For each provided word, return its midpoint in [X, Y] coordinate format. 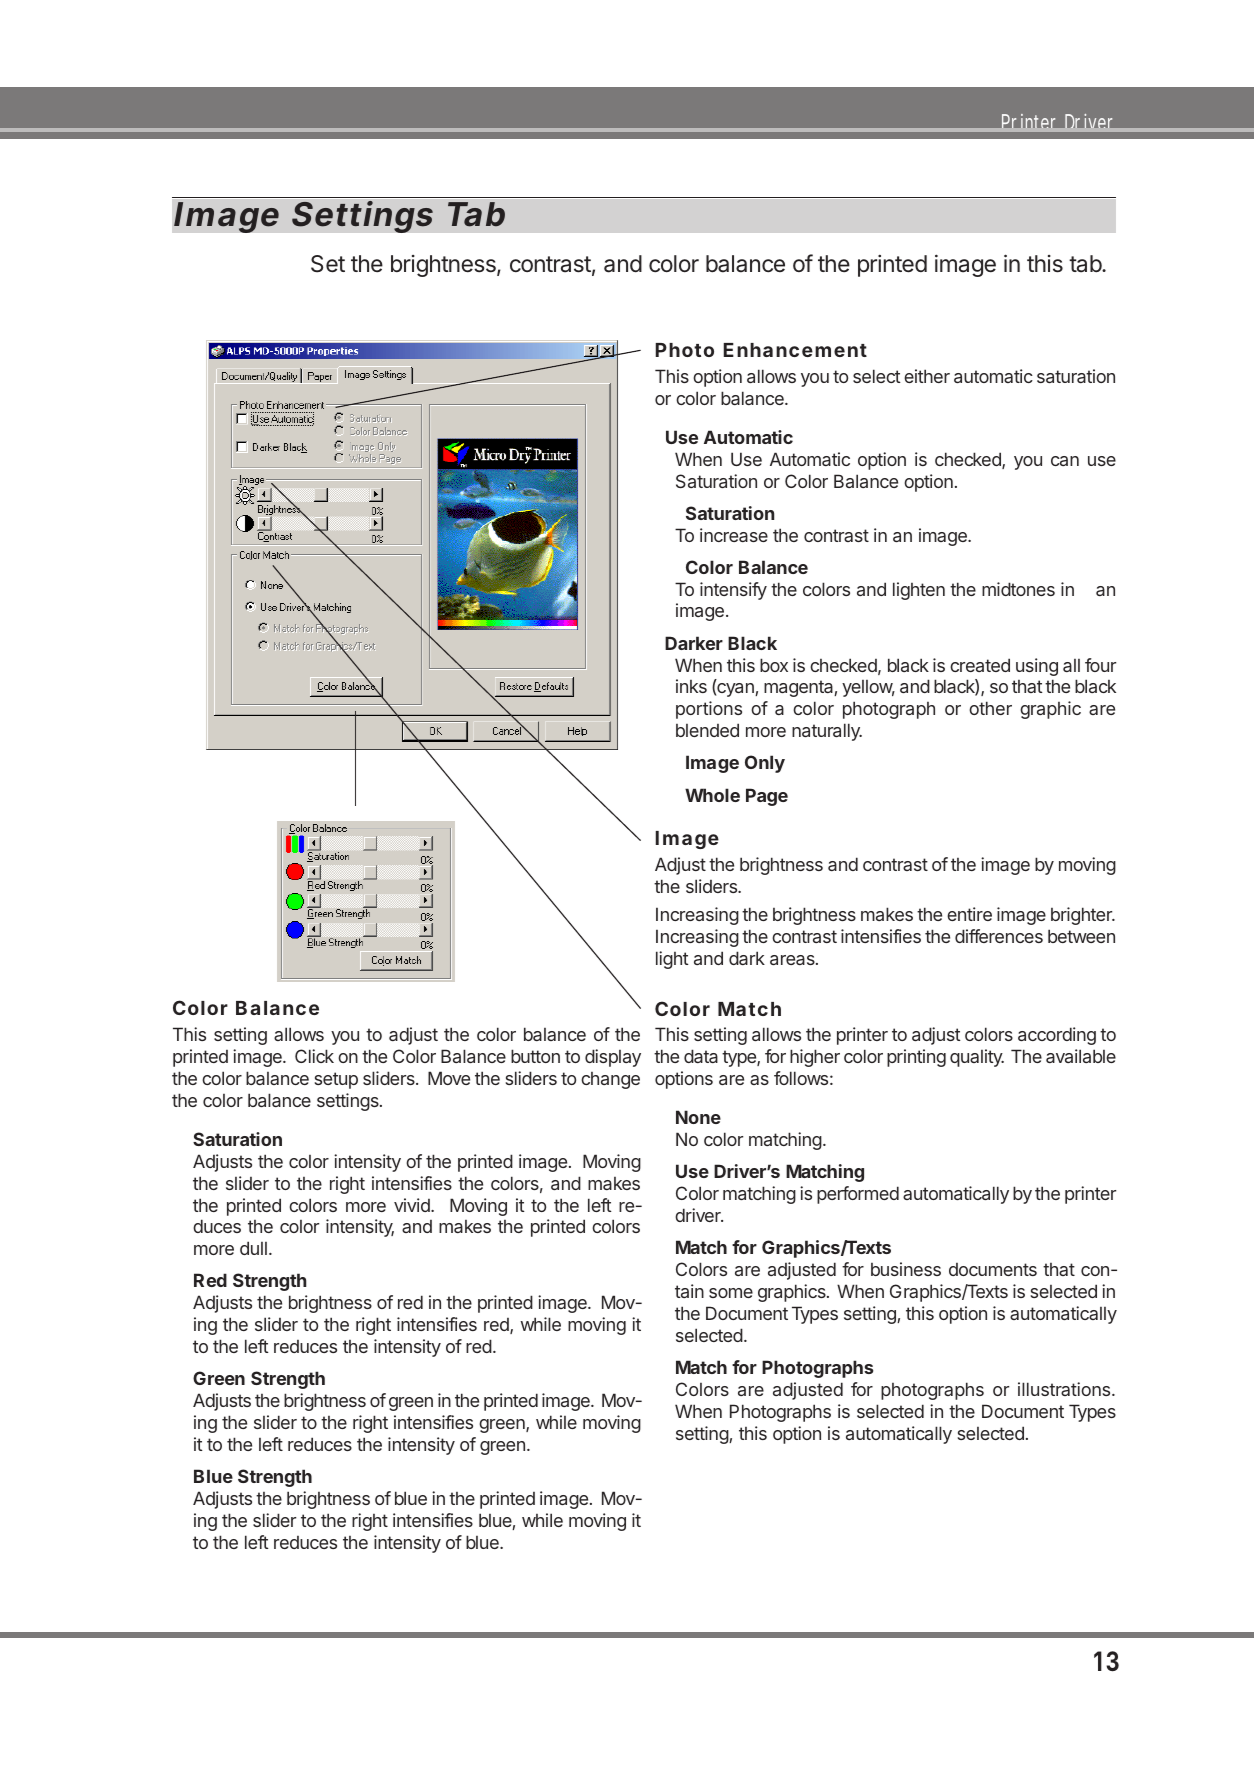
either [927, 376]
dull [253, 1248]
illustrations [1065, 1389]
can [1065, 461]
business [906, 1269]
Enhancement [795, 350]
